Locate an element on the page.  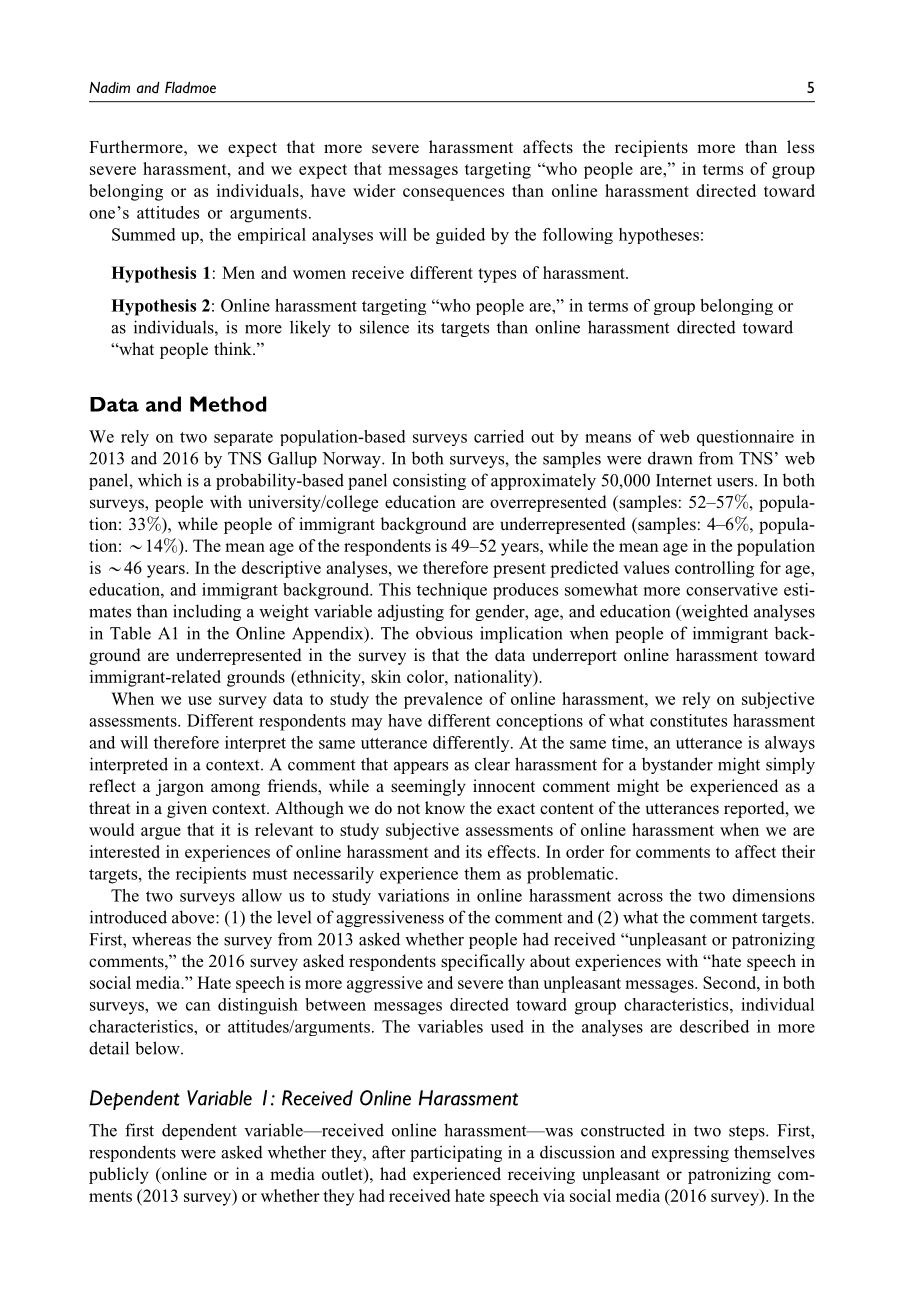
including is located at coordinates (207, 612).
